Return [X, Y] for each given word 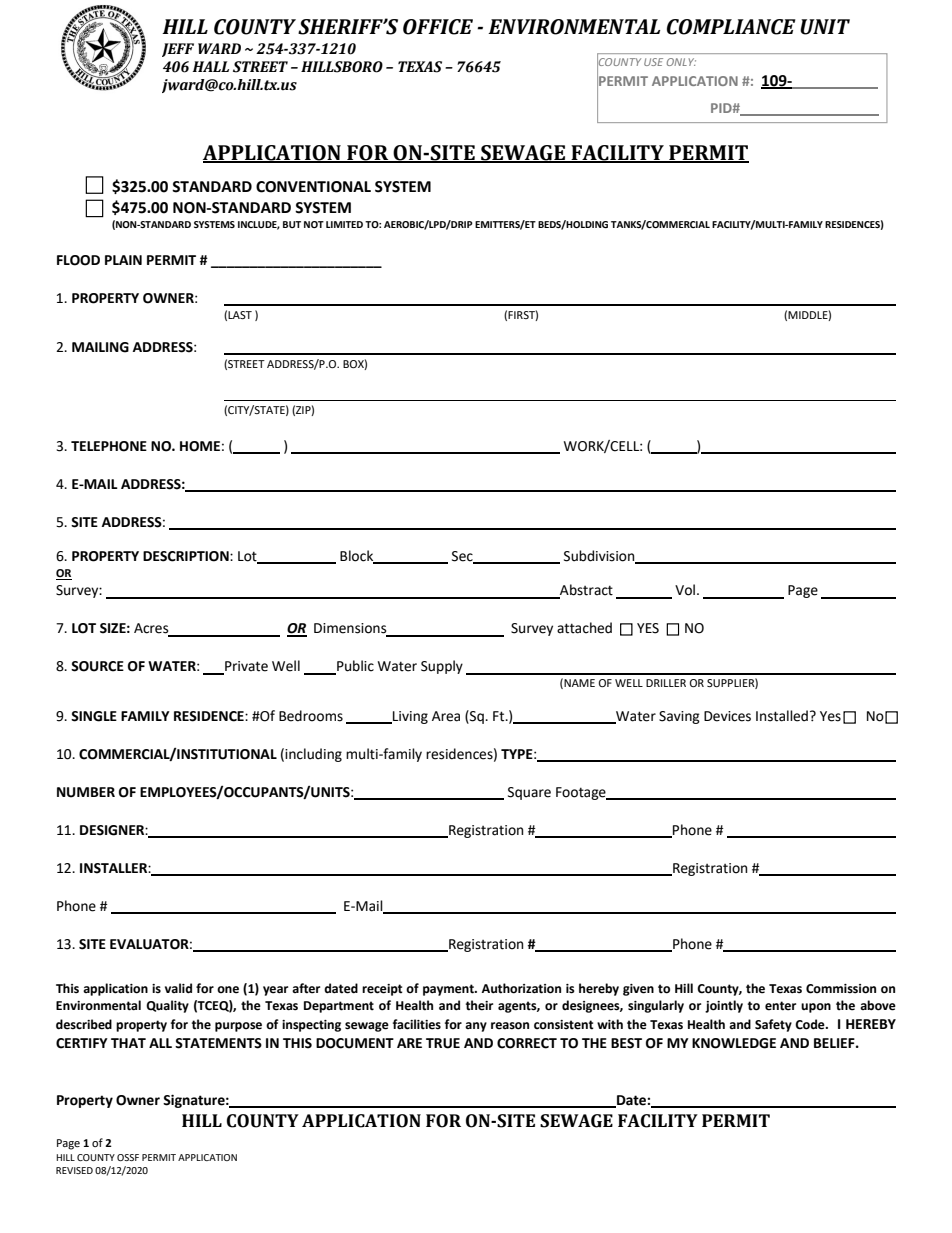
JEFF [178, 50]
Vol [685, 590]
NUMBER [86, 792]
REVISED [74, 1170]
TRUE [443, 1043]
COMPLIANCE [731, 27]
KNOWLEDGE [734, 1043]
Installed [782, 716]
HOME [200, 446]
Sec [463, 557]
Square [529, 793]
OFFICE [438, 27]
